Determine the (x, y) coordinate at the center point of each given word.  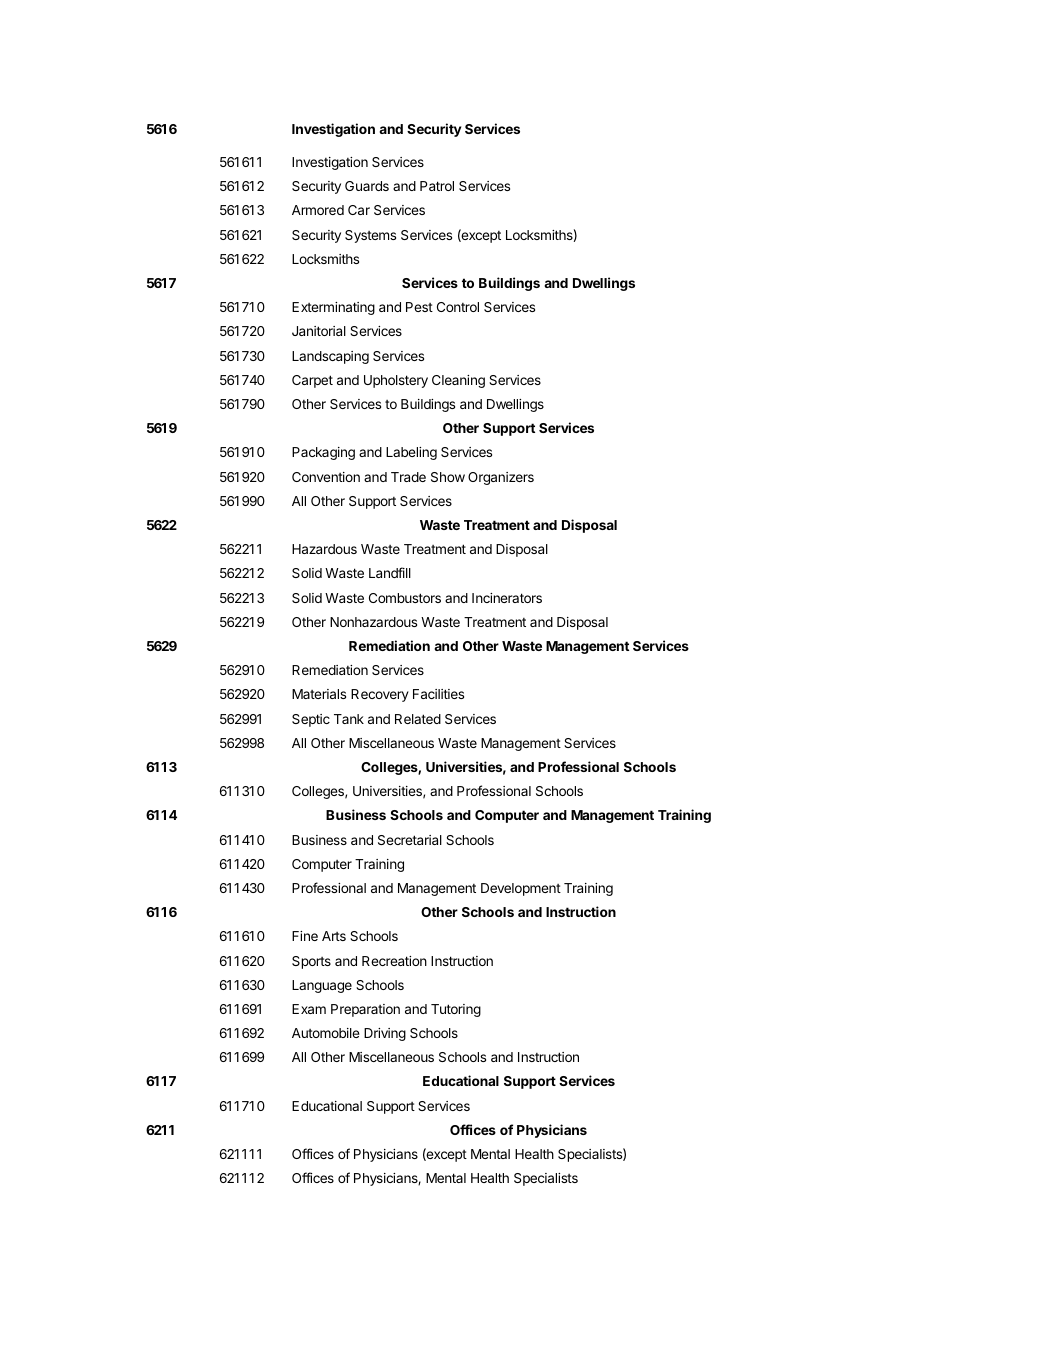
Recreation (394, 961)
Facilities (438, 694)
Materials (319, 694)
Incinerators (507, 598)
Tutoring (456, 1010)
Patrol (437, 186)
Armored (318, 210)
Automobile (326, 1033)
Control (458, 307)
